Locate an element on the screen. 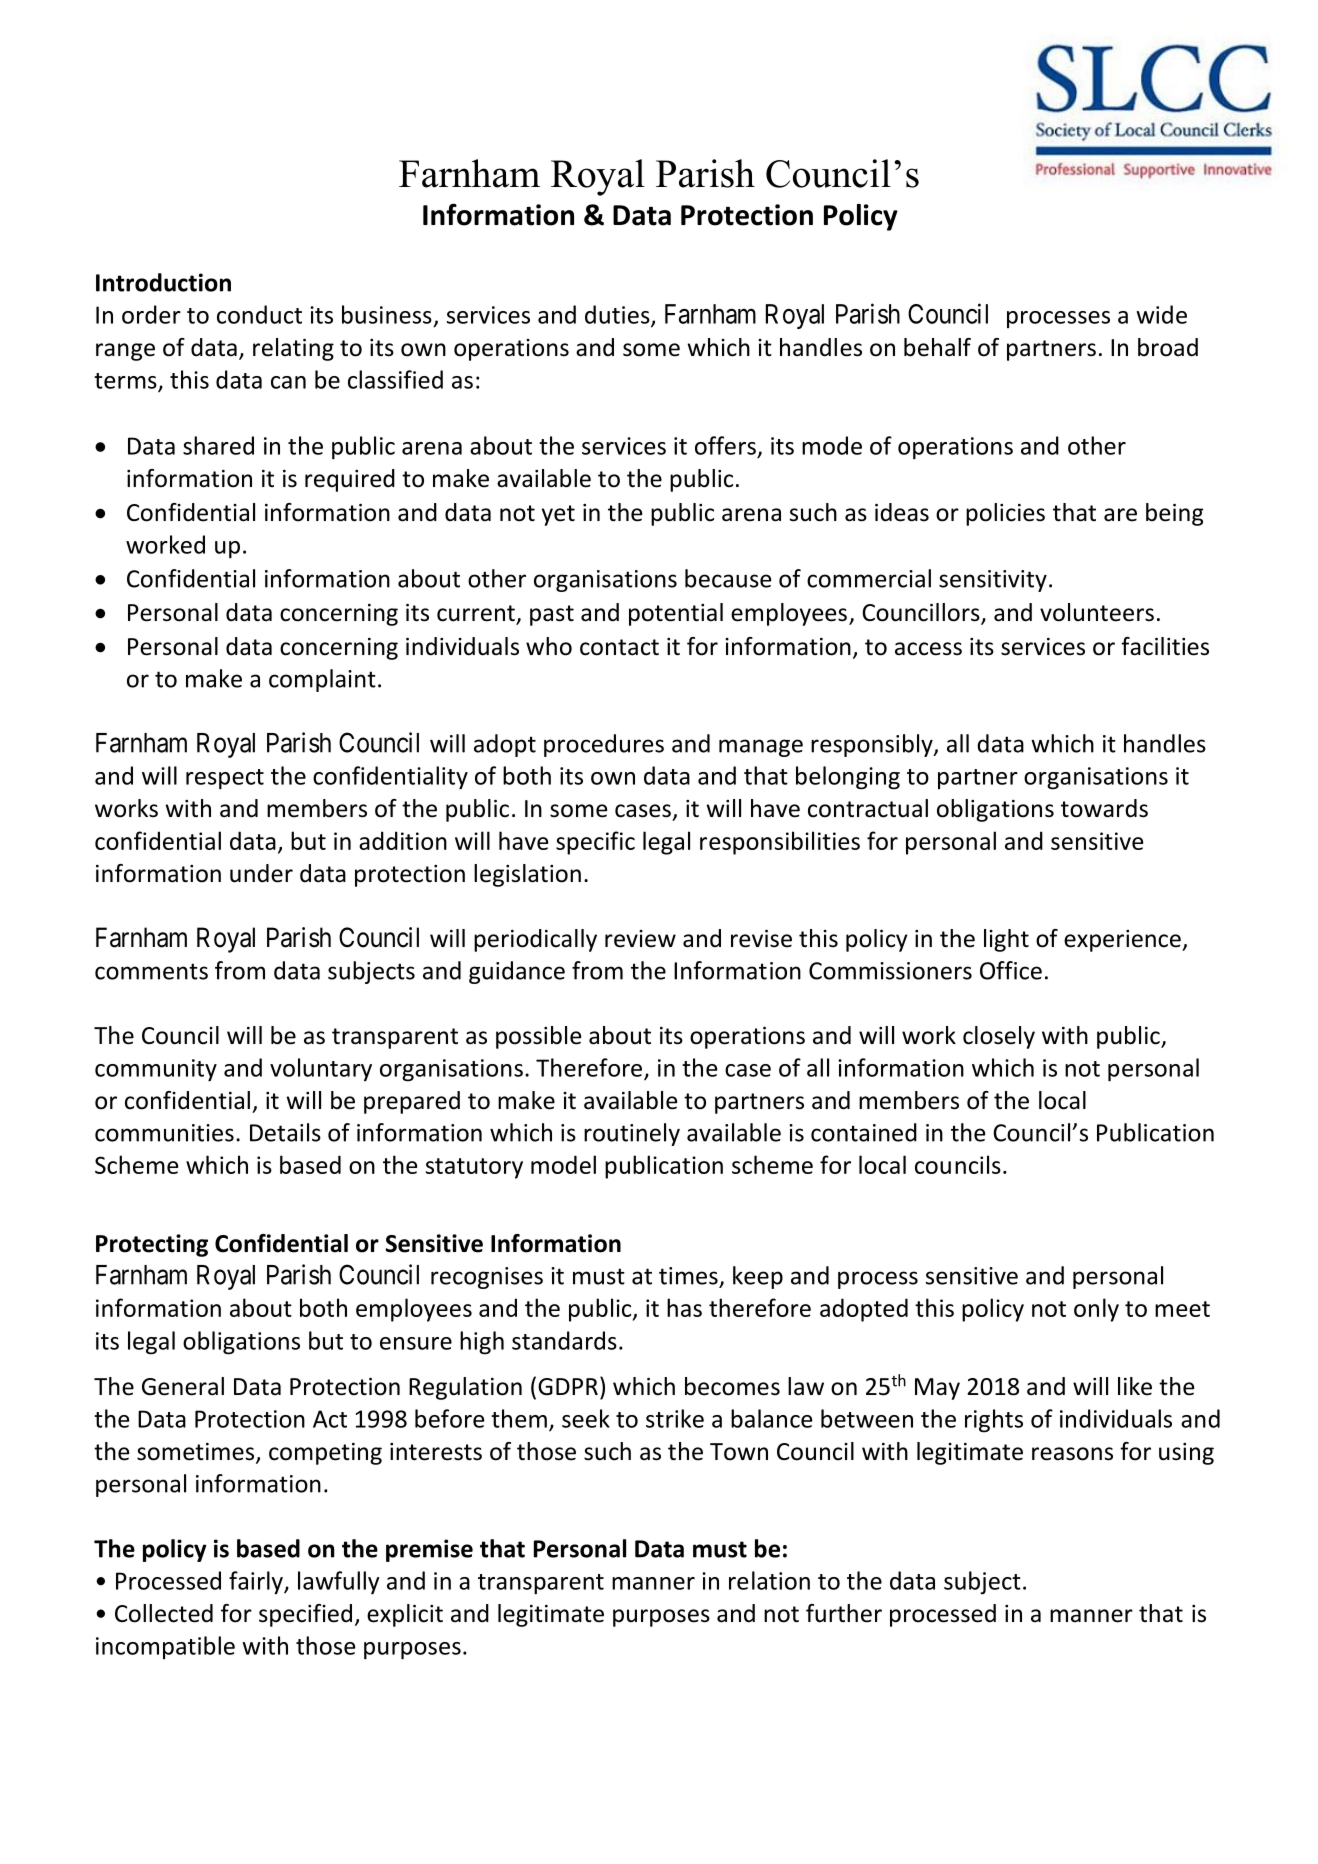 The width and height of the screenshot is (1318, 1864). further is located at coordinates (844, 1613).
